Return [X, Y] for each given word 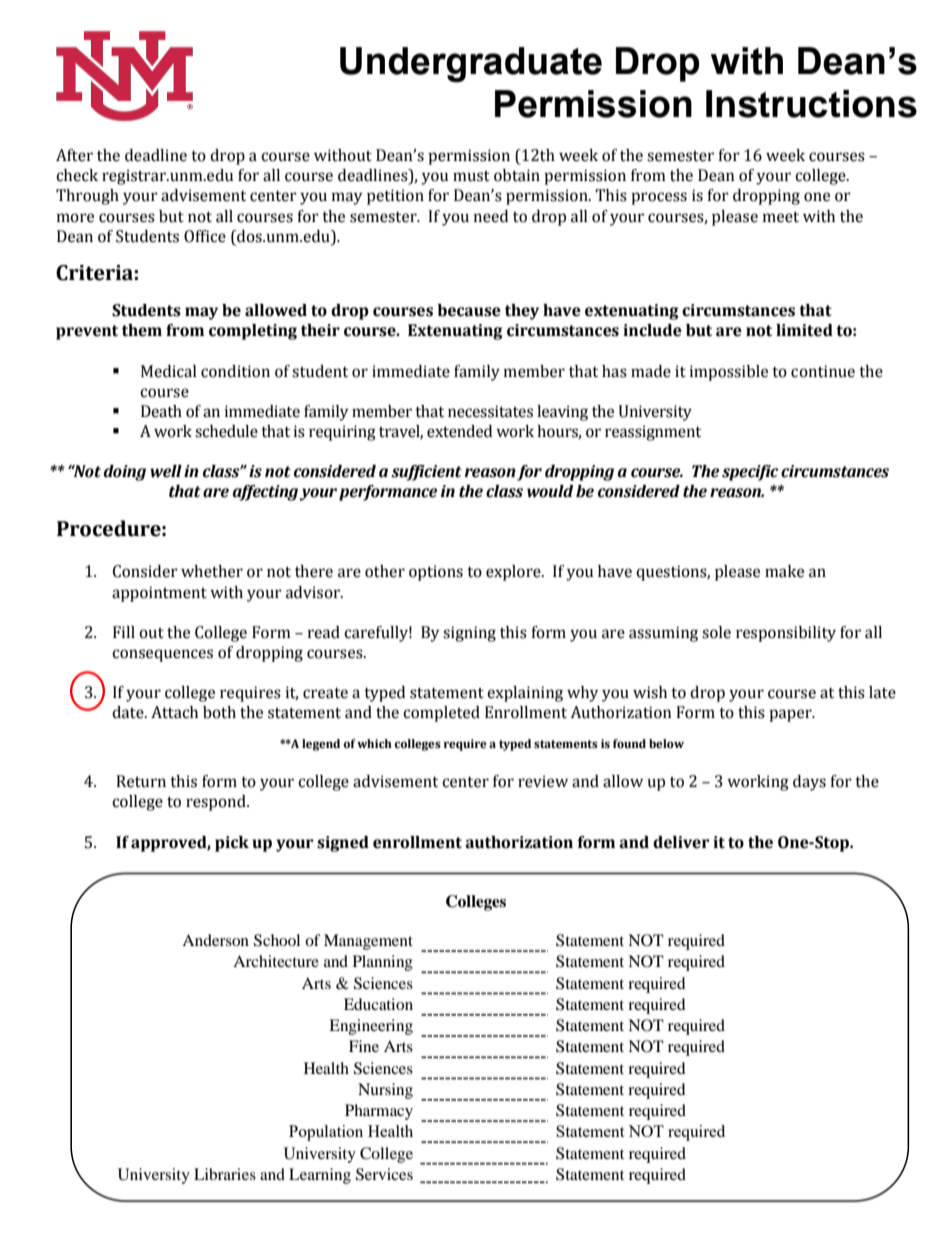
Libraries [225, 1174]
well [166, 471]
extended [459, 431]
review [543, 781]
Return [141, 781]
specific [750, 473]
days [809, 783]
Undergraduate [471, 64]
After [74, 155]
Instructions [811, 104]
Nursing [385, 1091]
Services [384, 1174]
